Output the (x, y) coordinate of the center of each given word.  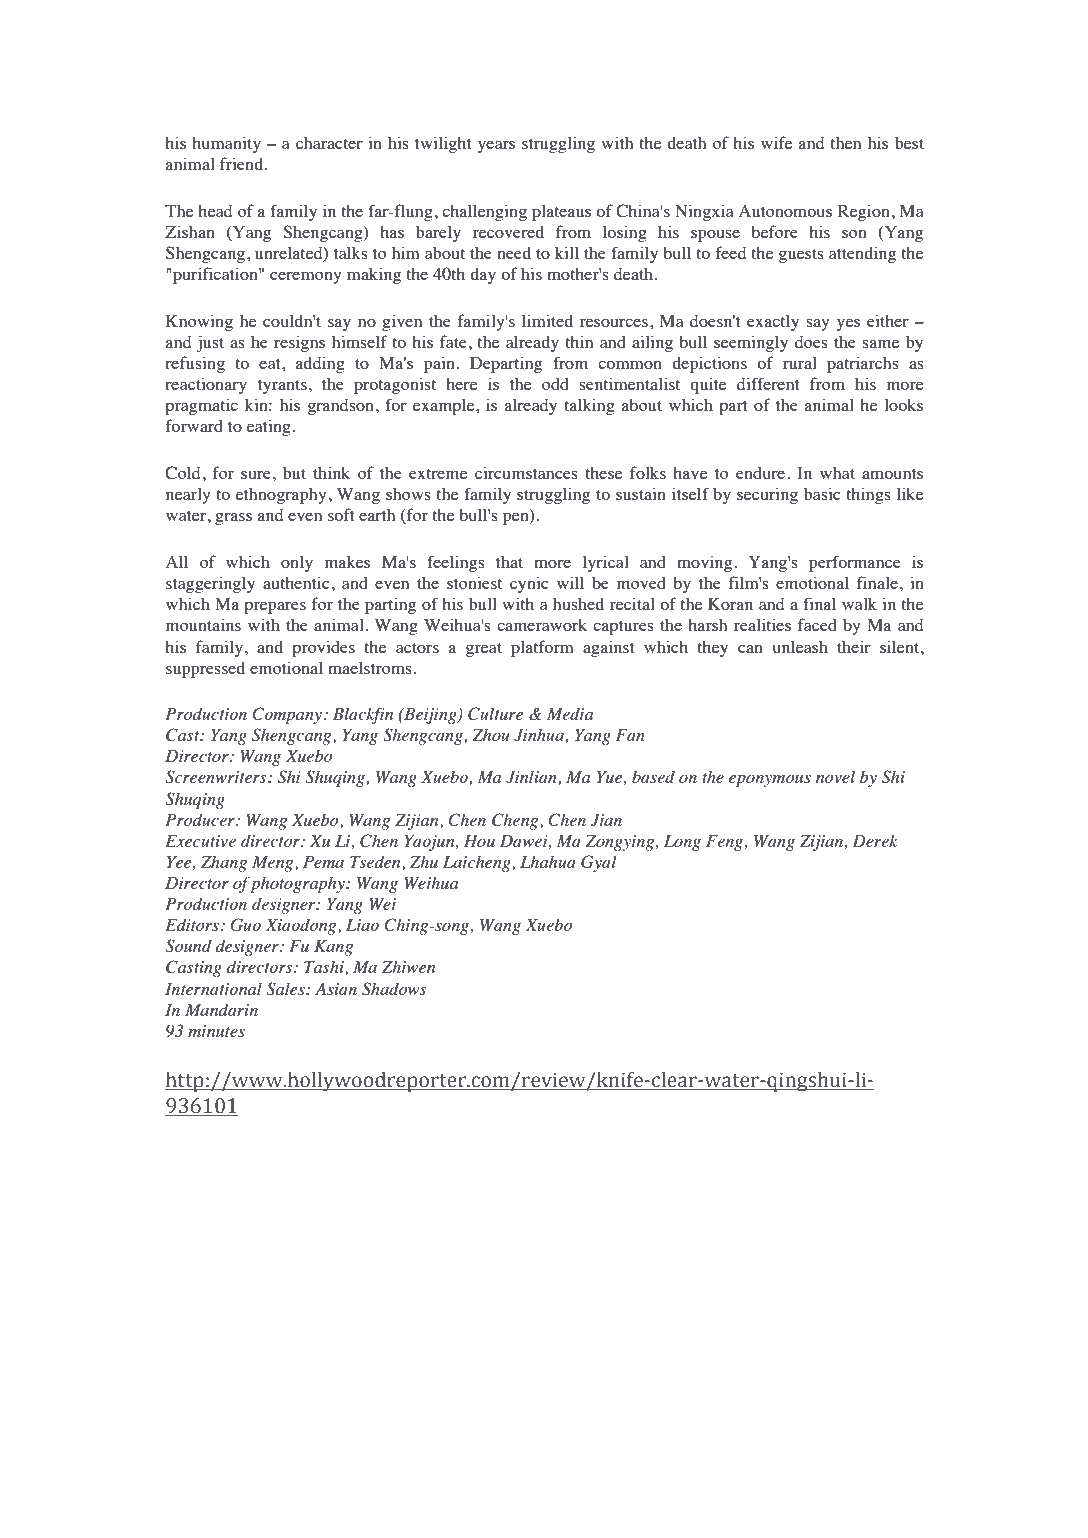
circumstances (526, 472)
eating (269, 427)
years (496, 147)
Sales (286, 989)
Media (570, 713)
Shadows (394, 989)
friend (243, 163)
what (837, 473)
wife (776, 142)
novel (835, 776)
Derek (874, 840)
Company (287, 715)
